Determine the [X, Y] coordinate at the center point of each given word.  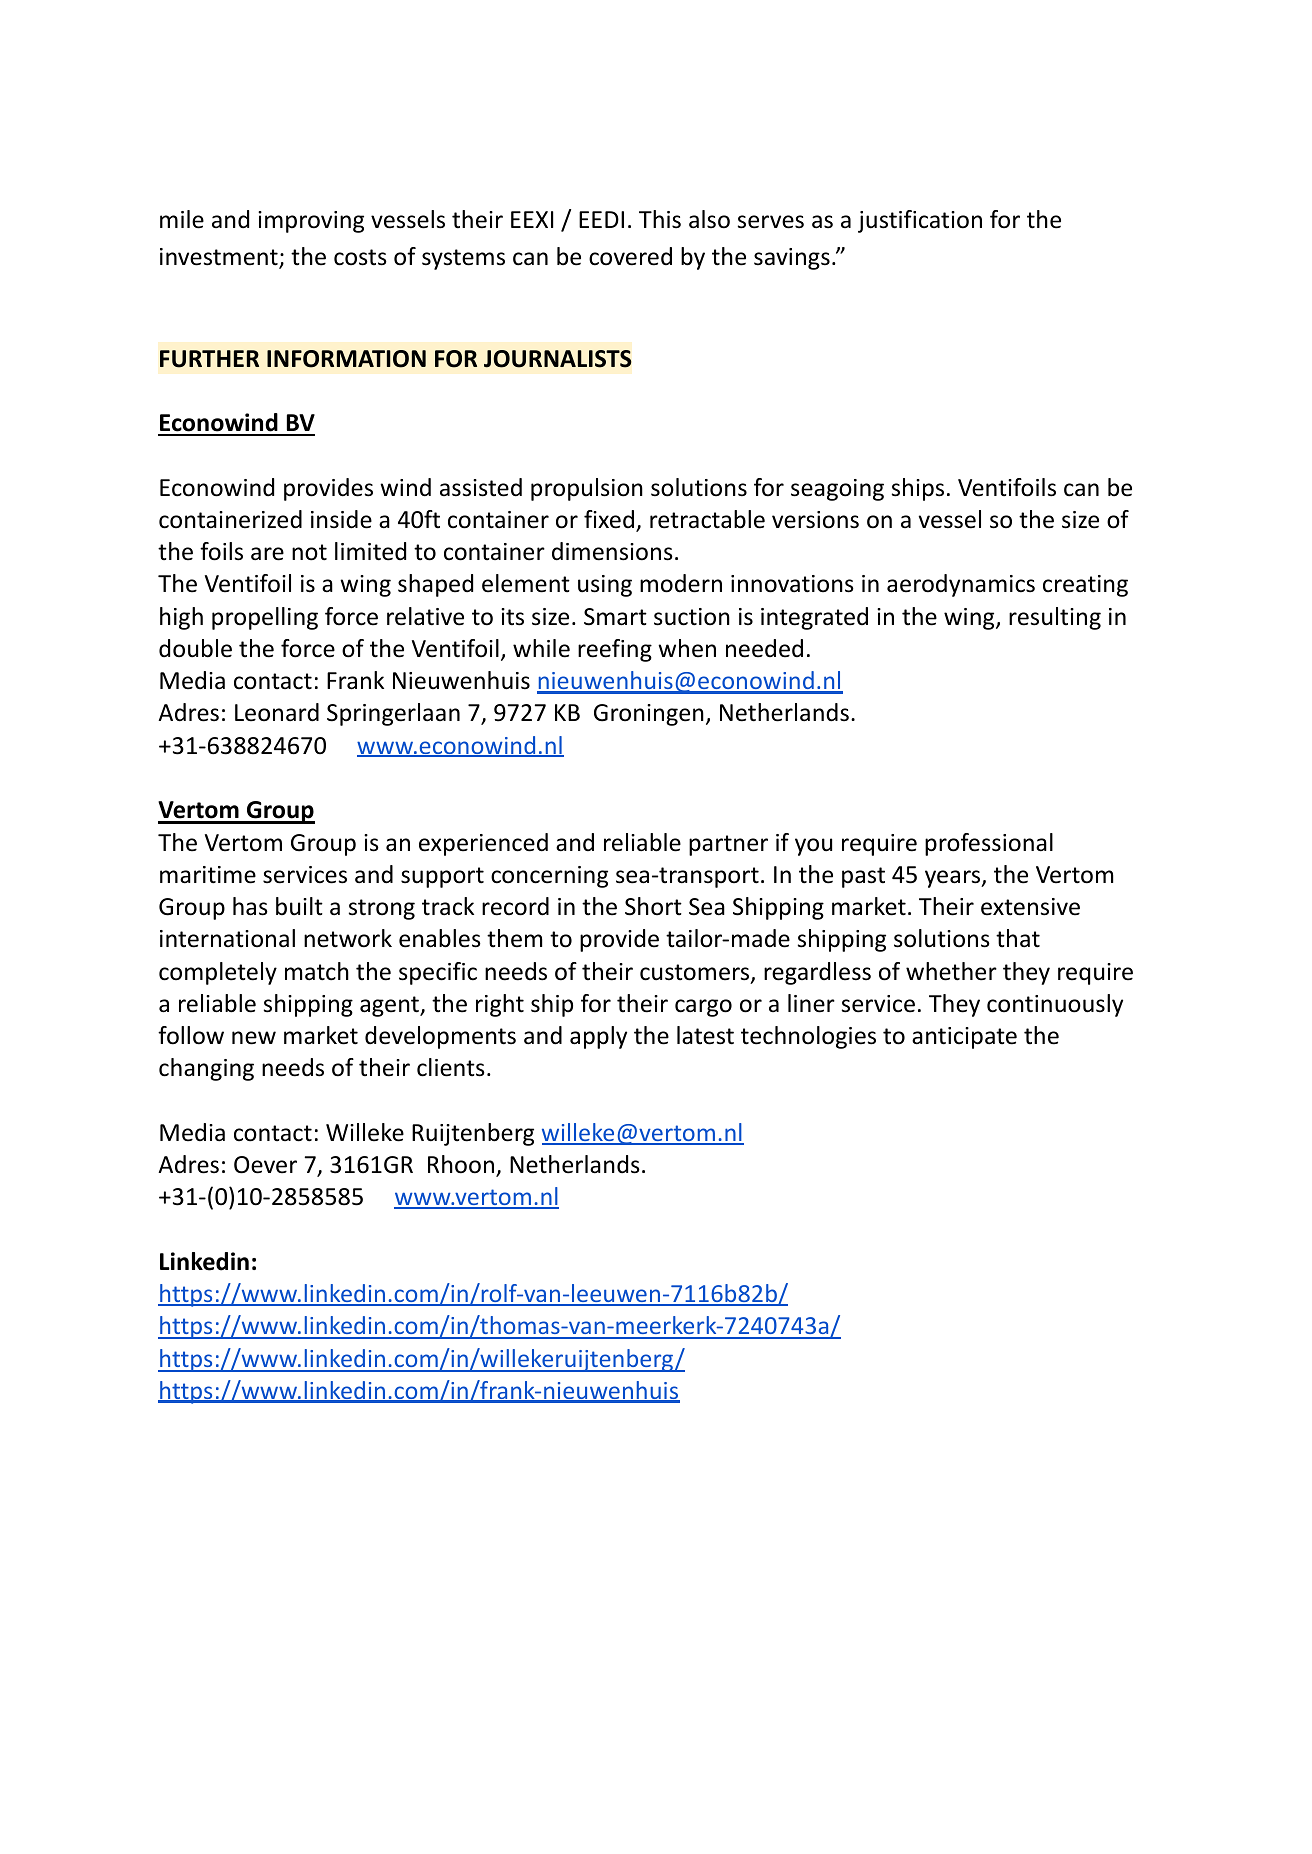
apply [598, 1037]
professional [989, 844]
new [254, 1038]
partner [728, 845]
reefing [615, 650]
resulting [1055, 618]
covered [630, 256]
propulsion [587, 489]
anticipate [964, 1038]
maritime [208, 875]
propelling [265, 618]
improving [311, 222]
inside [341, 519]
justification [920, 221]
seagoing [837, 490]
